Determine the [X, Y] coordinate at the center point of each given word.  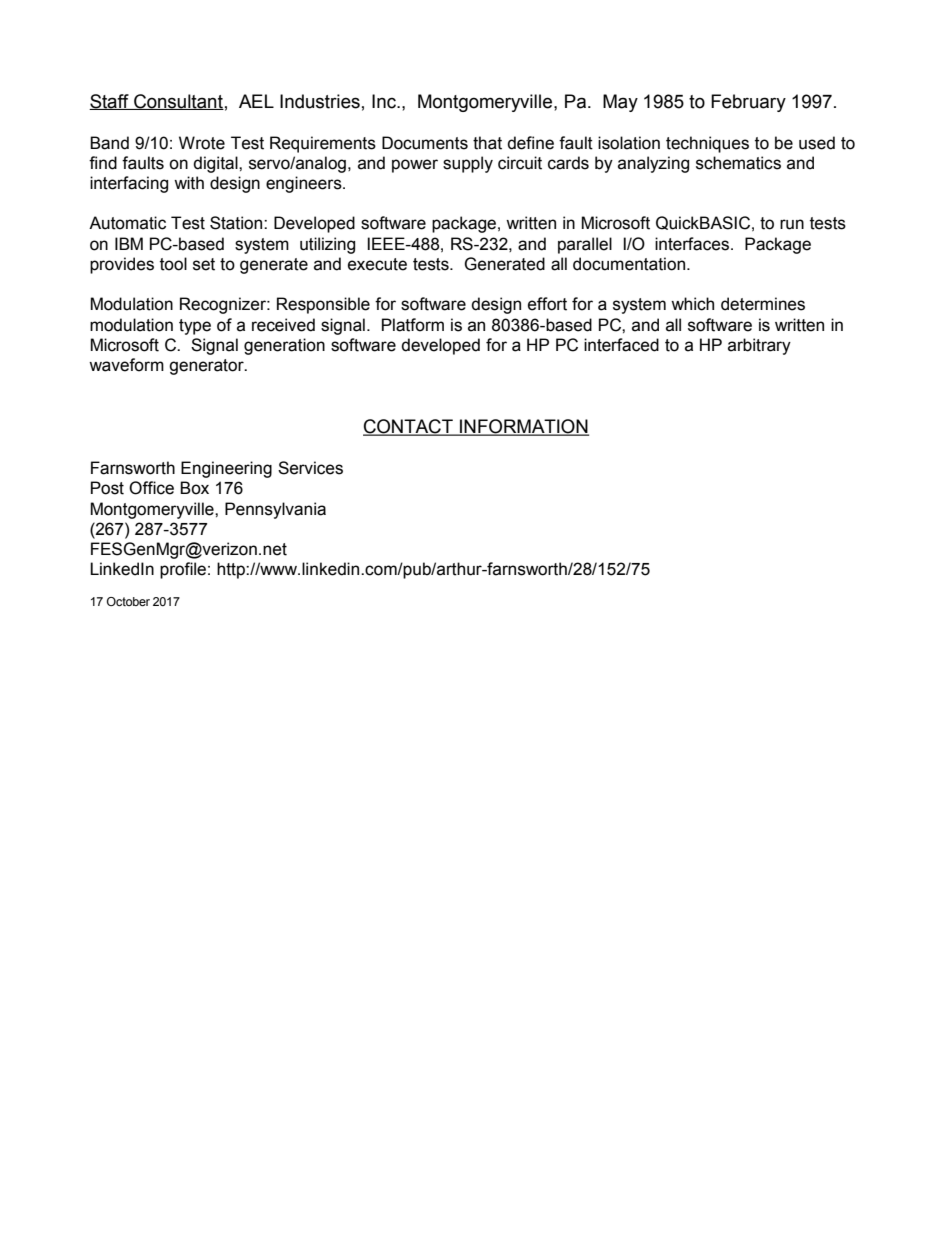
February [748, 103]
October [128, 601]
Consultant [178, 102]
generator [207, 367]
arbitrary [759, 346]
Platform [413, 325]
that [487, 143]
